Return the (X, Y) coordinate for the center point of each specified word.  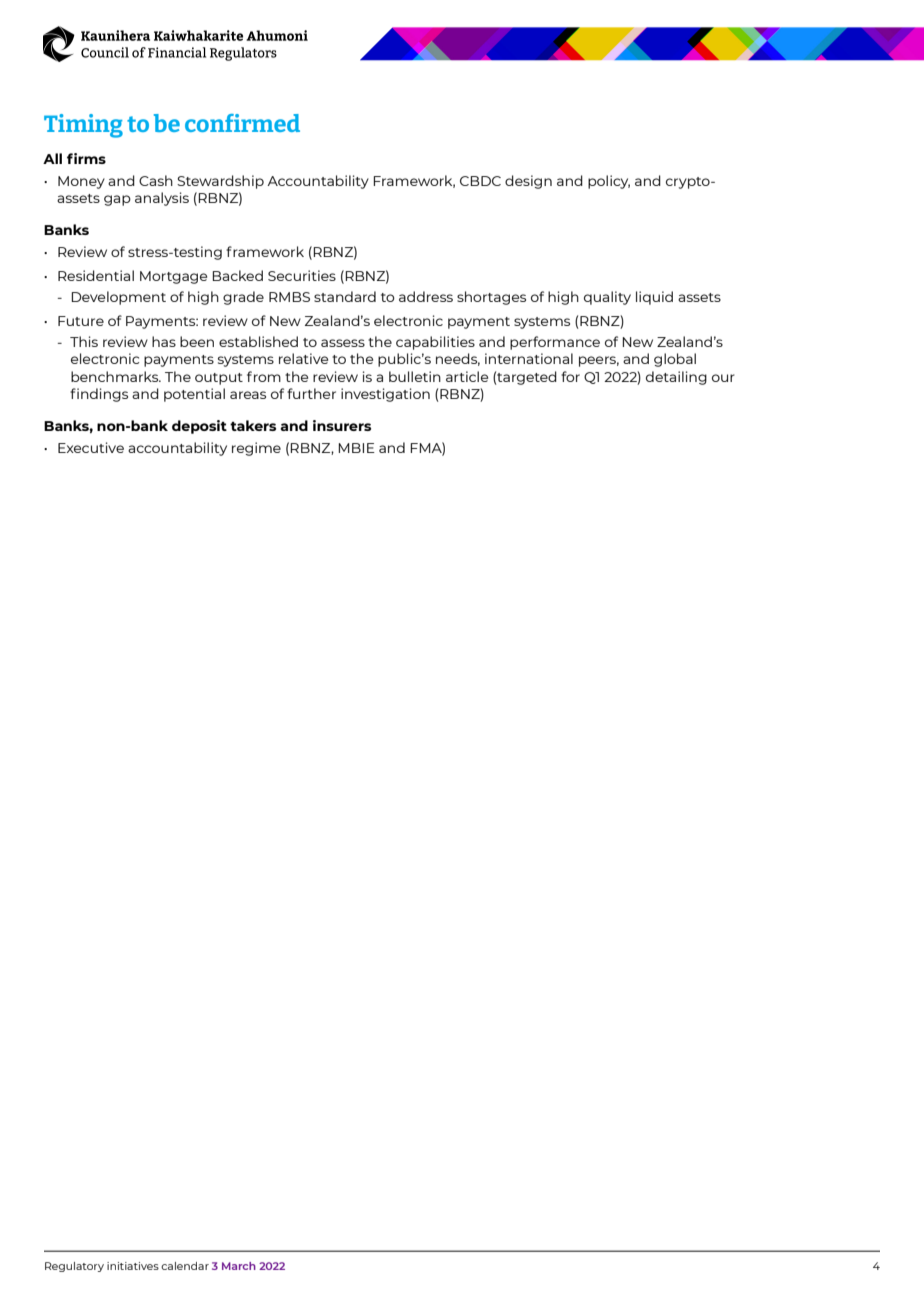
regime (256, 449)
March (239, 1266)
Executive (91, 447)
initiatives (133, 1266)
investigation (385, 395)
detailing (676, 378)
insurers (342, 425)
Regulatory (74, 1267)
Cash (156, 180)
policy (609, 182)
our (723, 378)
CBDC (480, 181)
